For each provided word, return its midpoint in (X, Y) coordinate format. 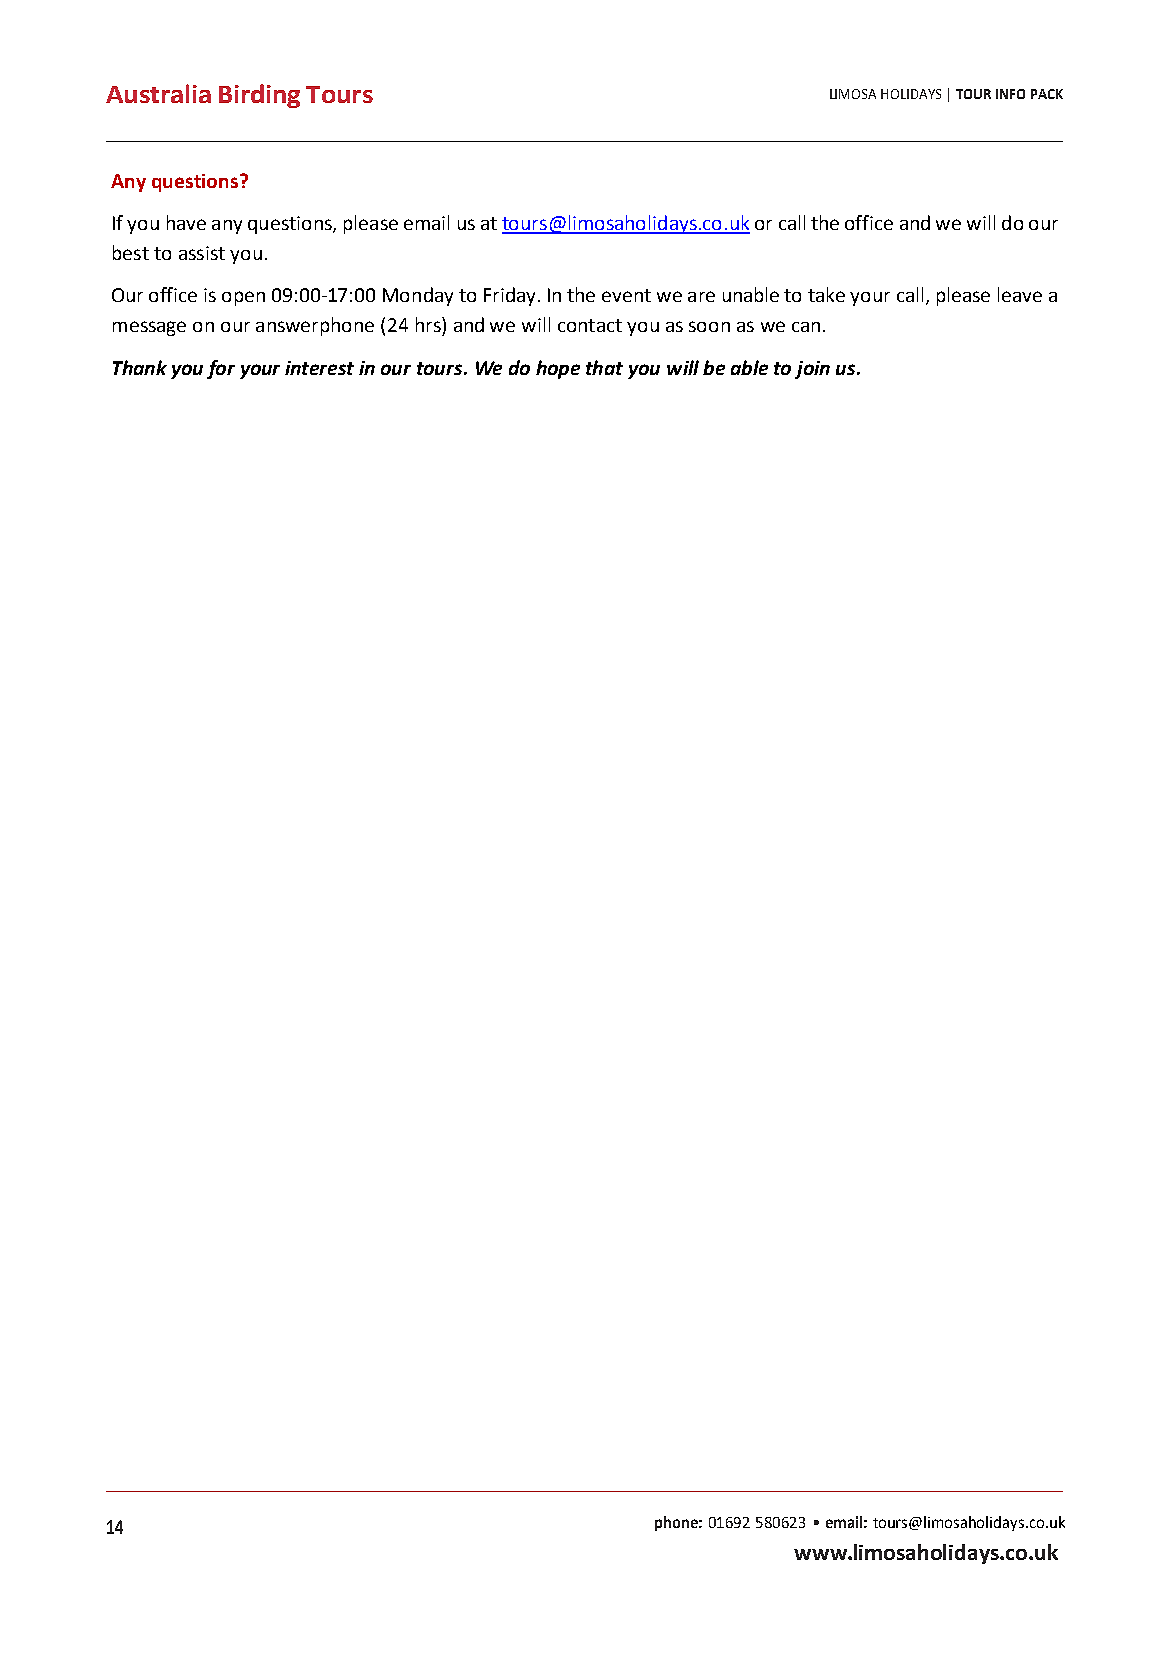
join (812, 370)
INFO (1010, 94)
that (604, 367)
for (221, 369)
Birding (259, 96)
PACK (1047, 94)
